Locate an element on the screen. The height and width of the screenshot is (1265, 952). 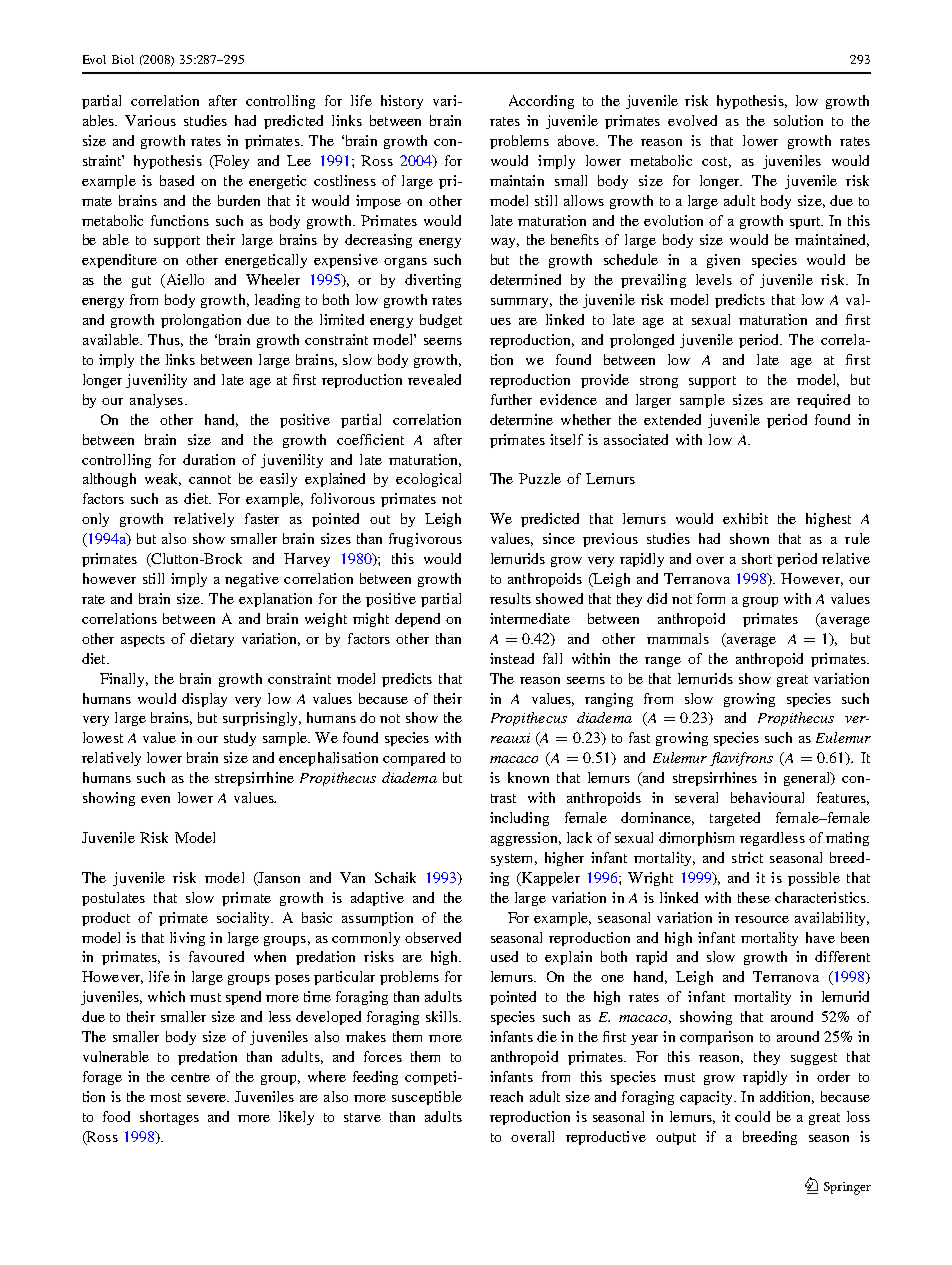
results is located at coordinates (510, 598).
